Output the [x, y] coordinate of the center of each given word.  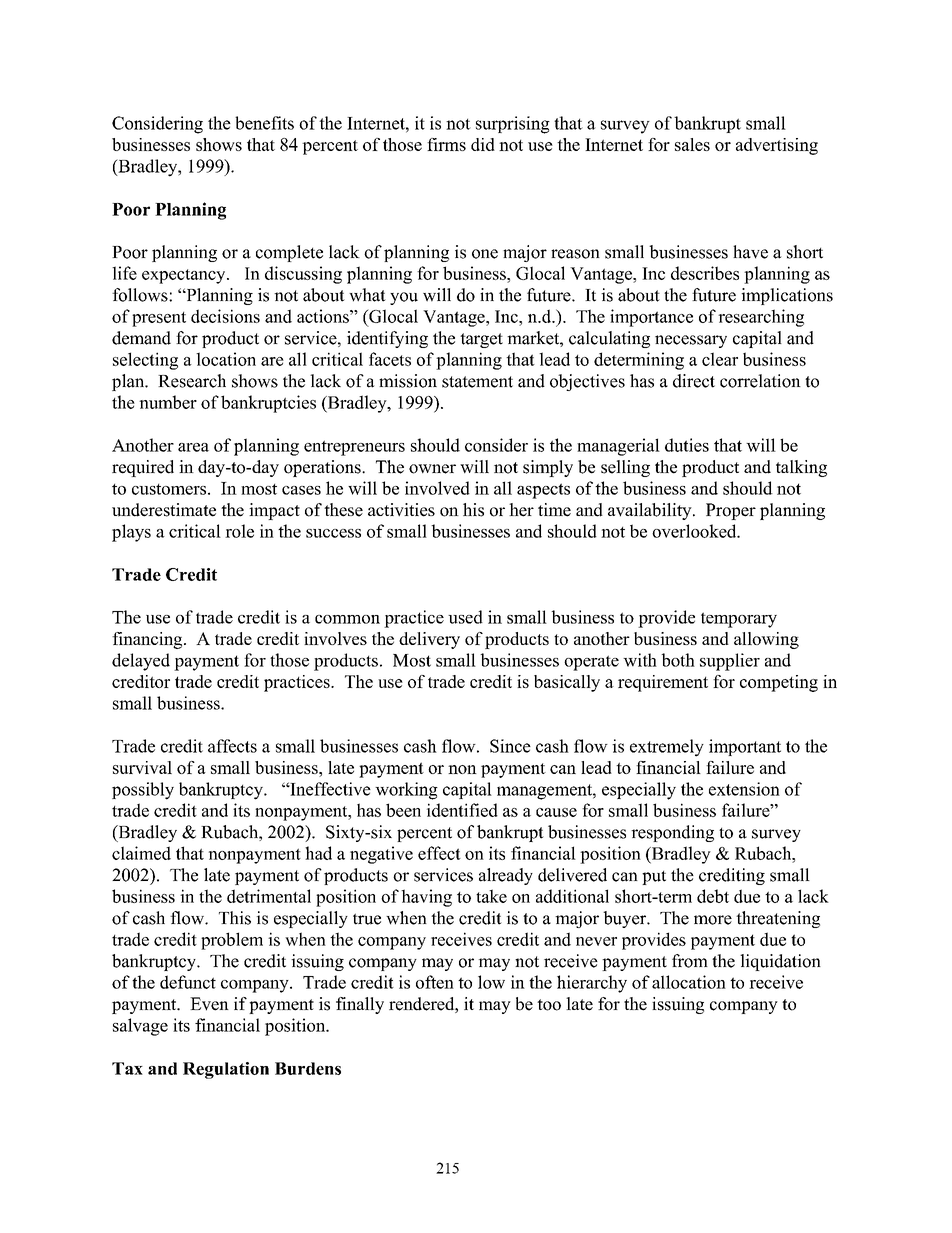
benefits [264, 123]
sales [692, 144]
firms [446, 144]
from [690, 961]
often [435, 982]
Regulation [226, 1070]
